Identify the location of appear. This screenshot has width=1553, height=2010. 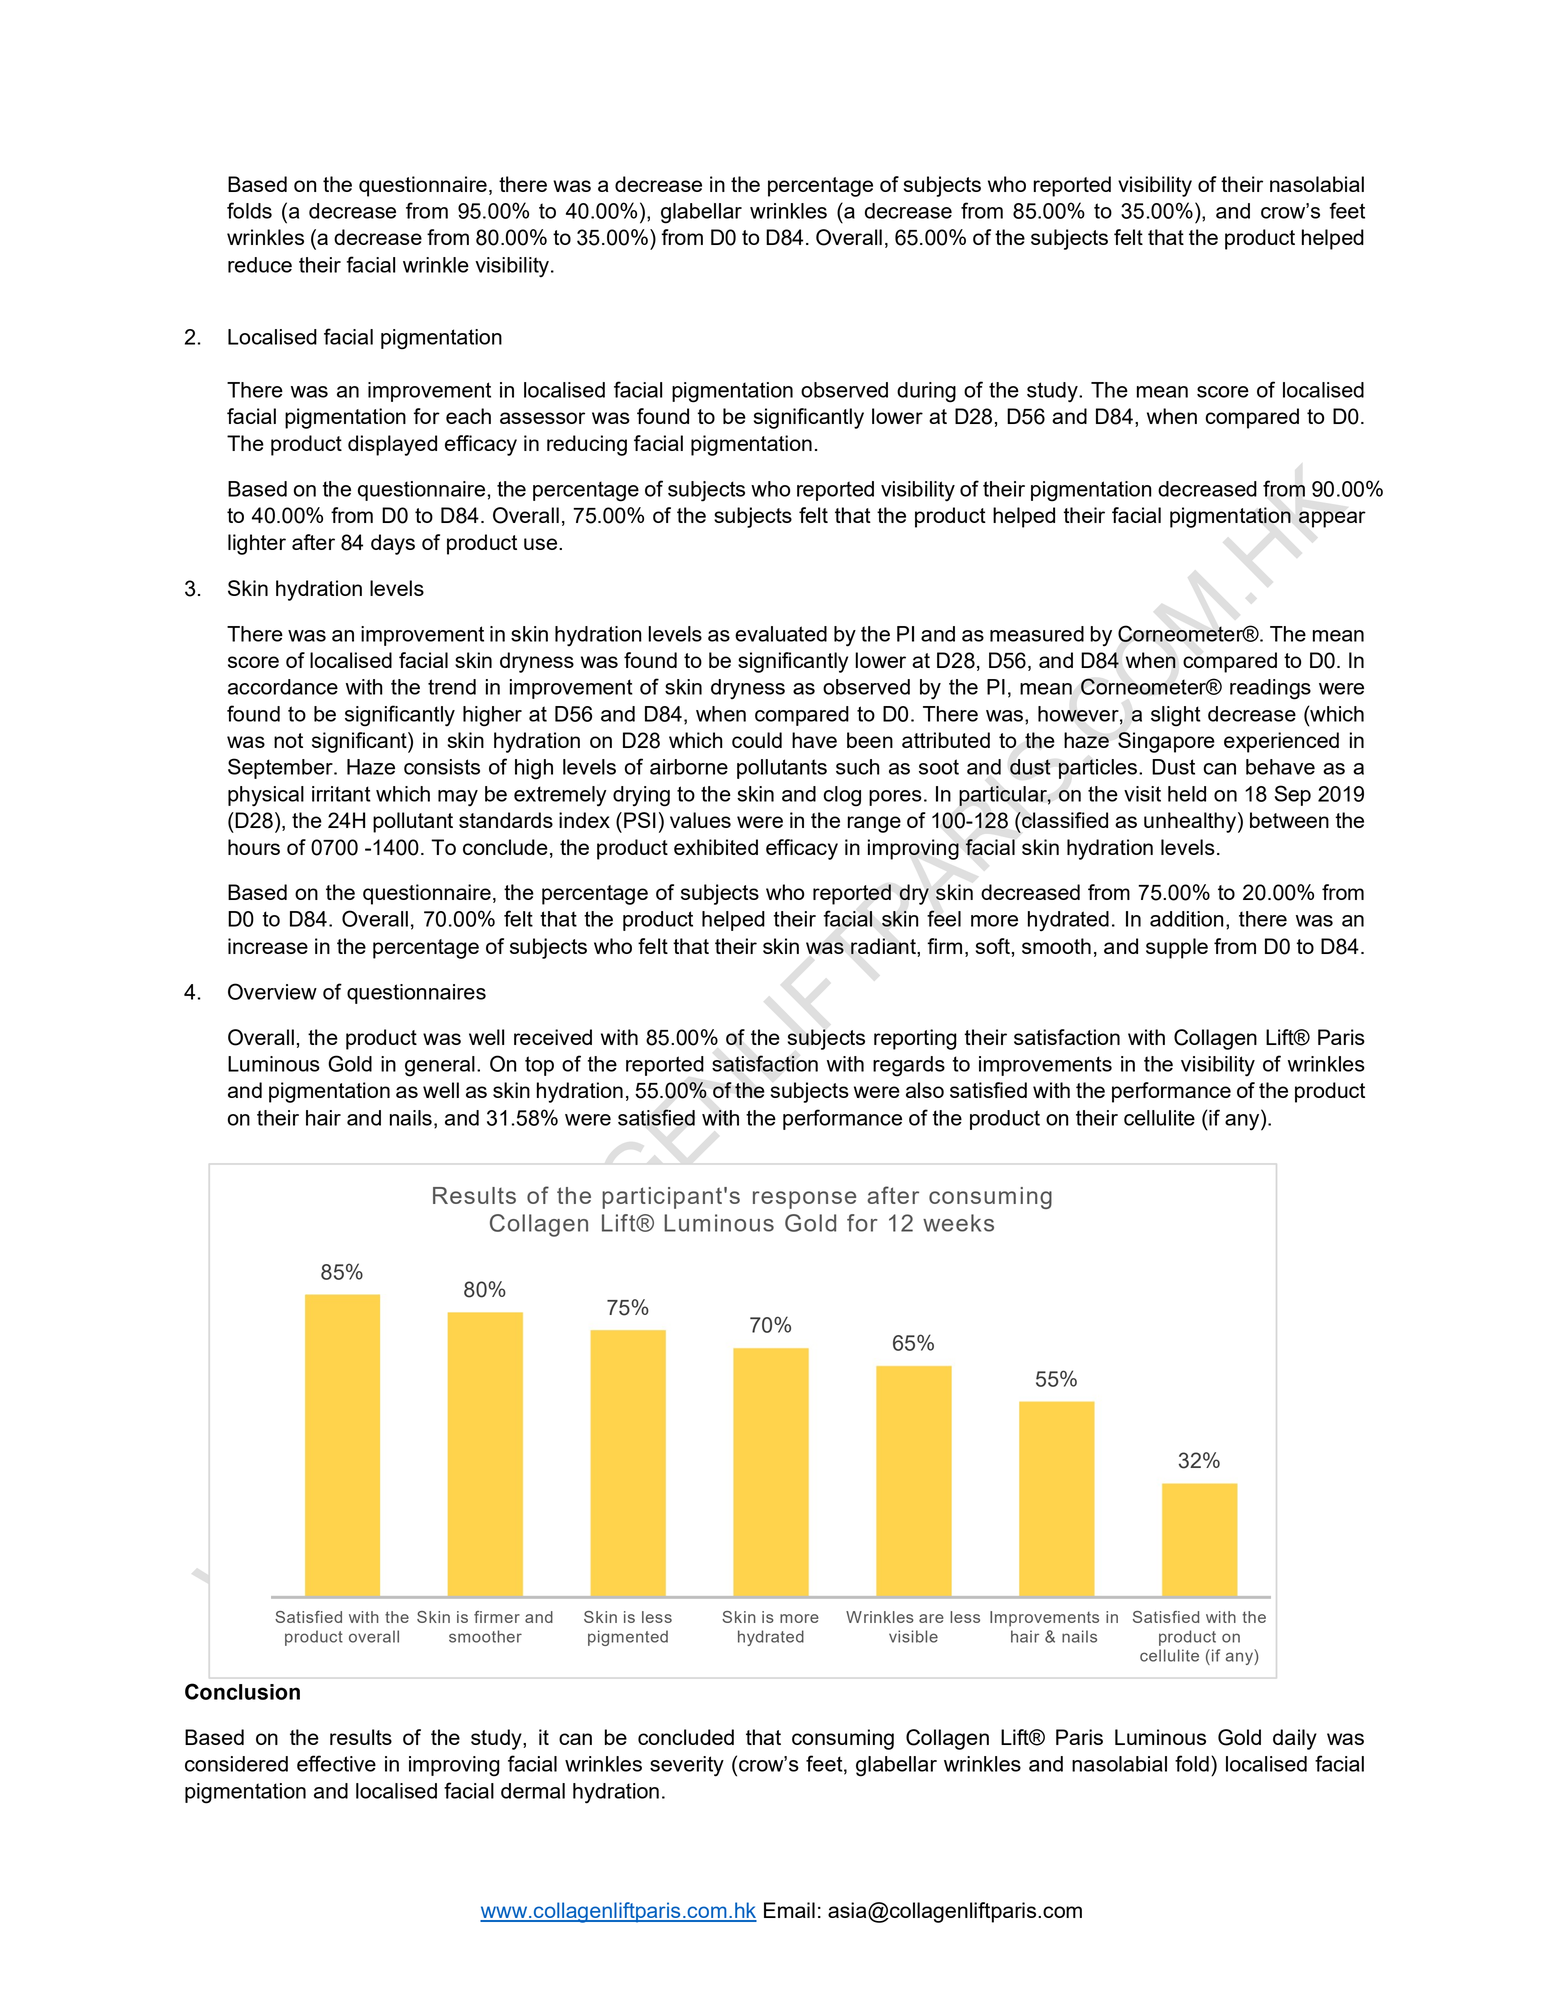
(1332, 519).
